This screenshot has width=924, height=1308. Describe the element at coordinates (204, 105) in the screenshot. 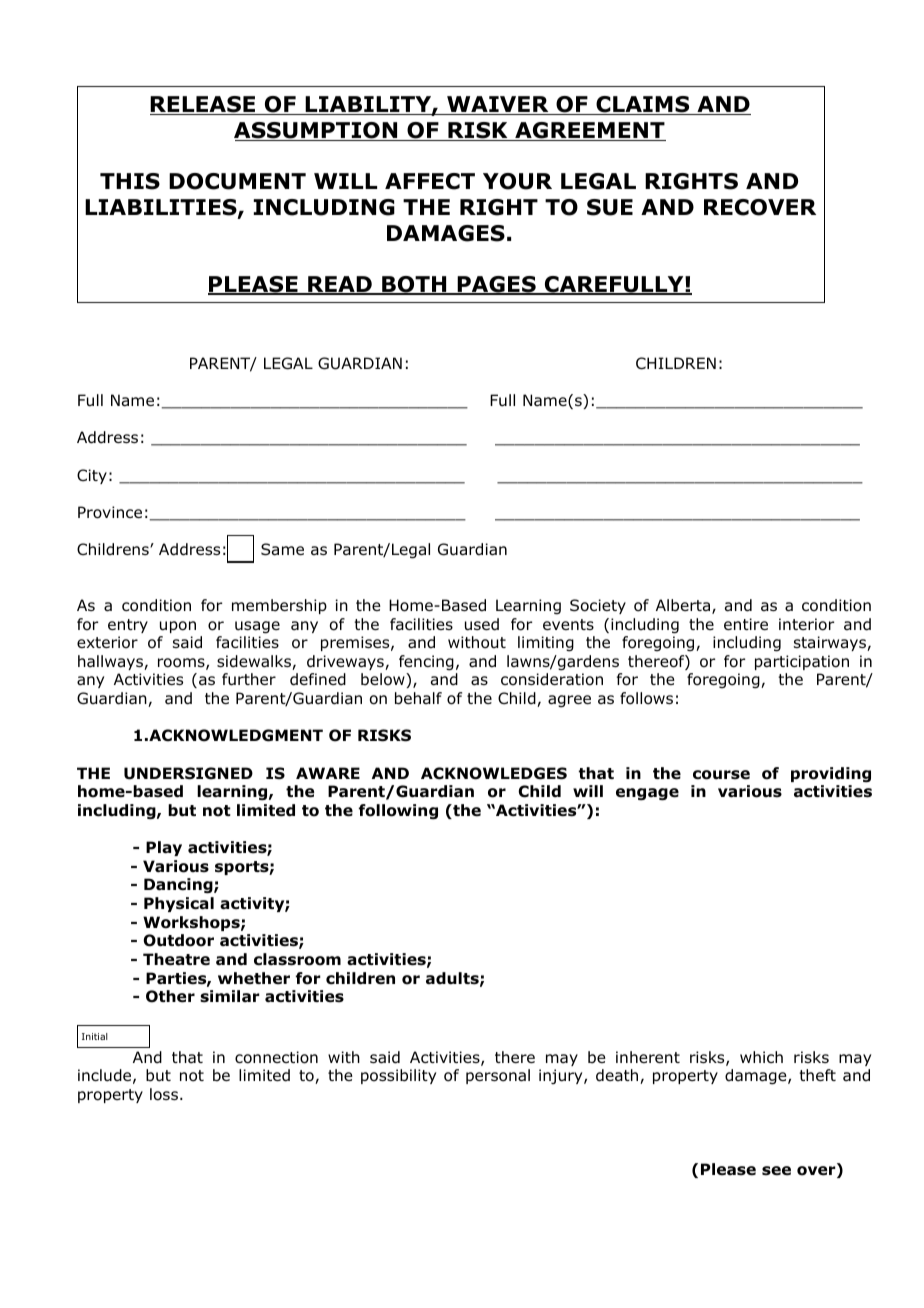

I see `RELEASE` at that location.
